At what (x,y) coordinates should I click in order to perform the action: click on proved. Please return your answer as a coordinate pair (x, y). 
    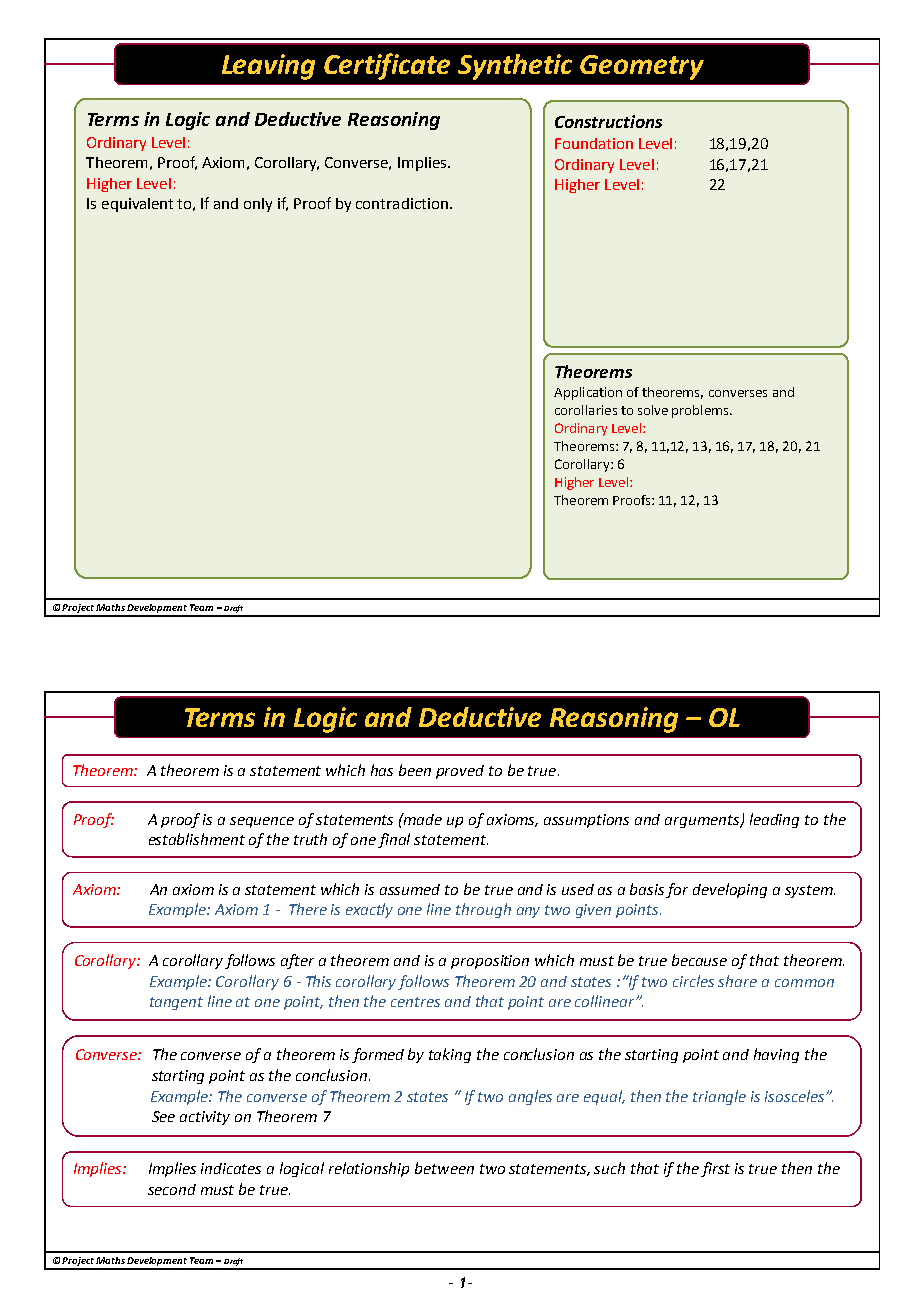
    Looking at the image, I should click on (460, 772).
